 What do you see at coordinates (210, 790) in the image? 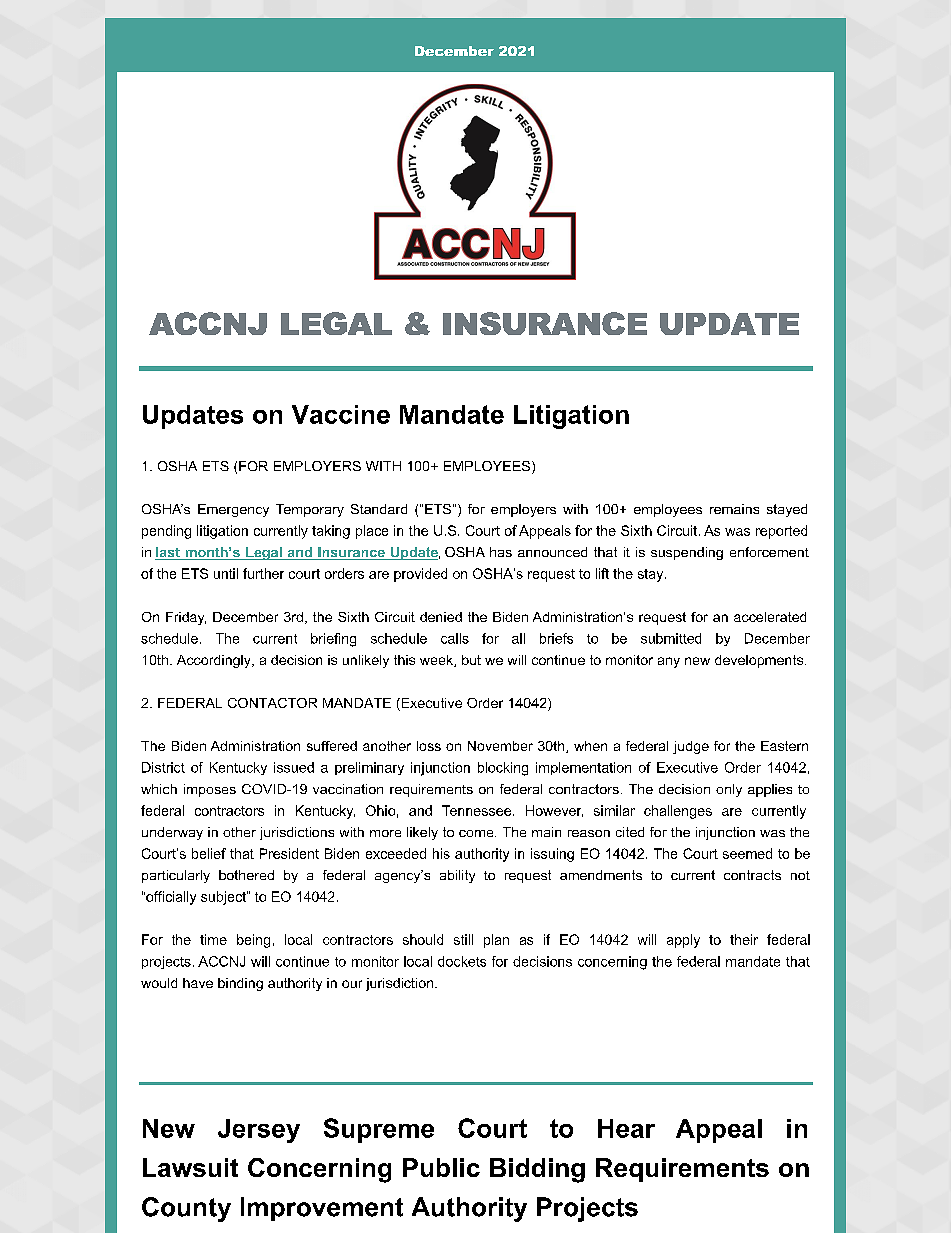
I see `imposes` at bounding box center [210, 790].
